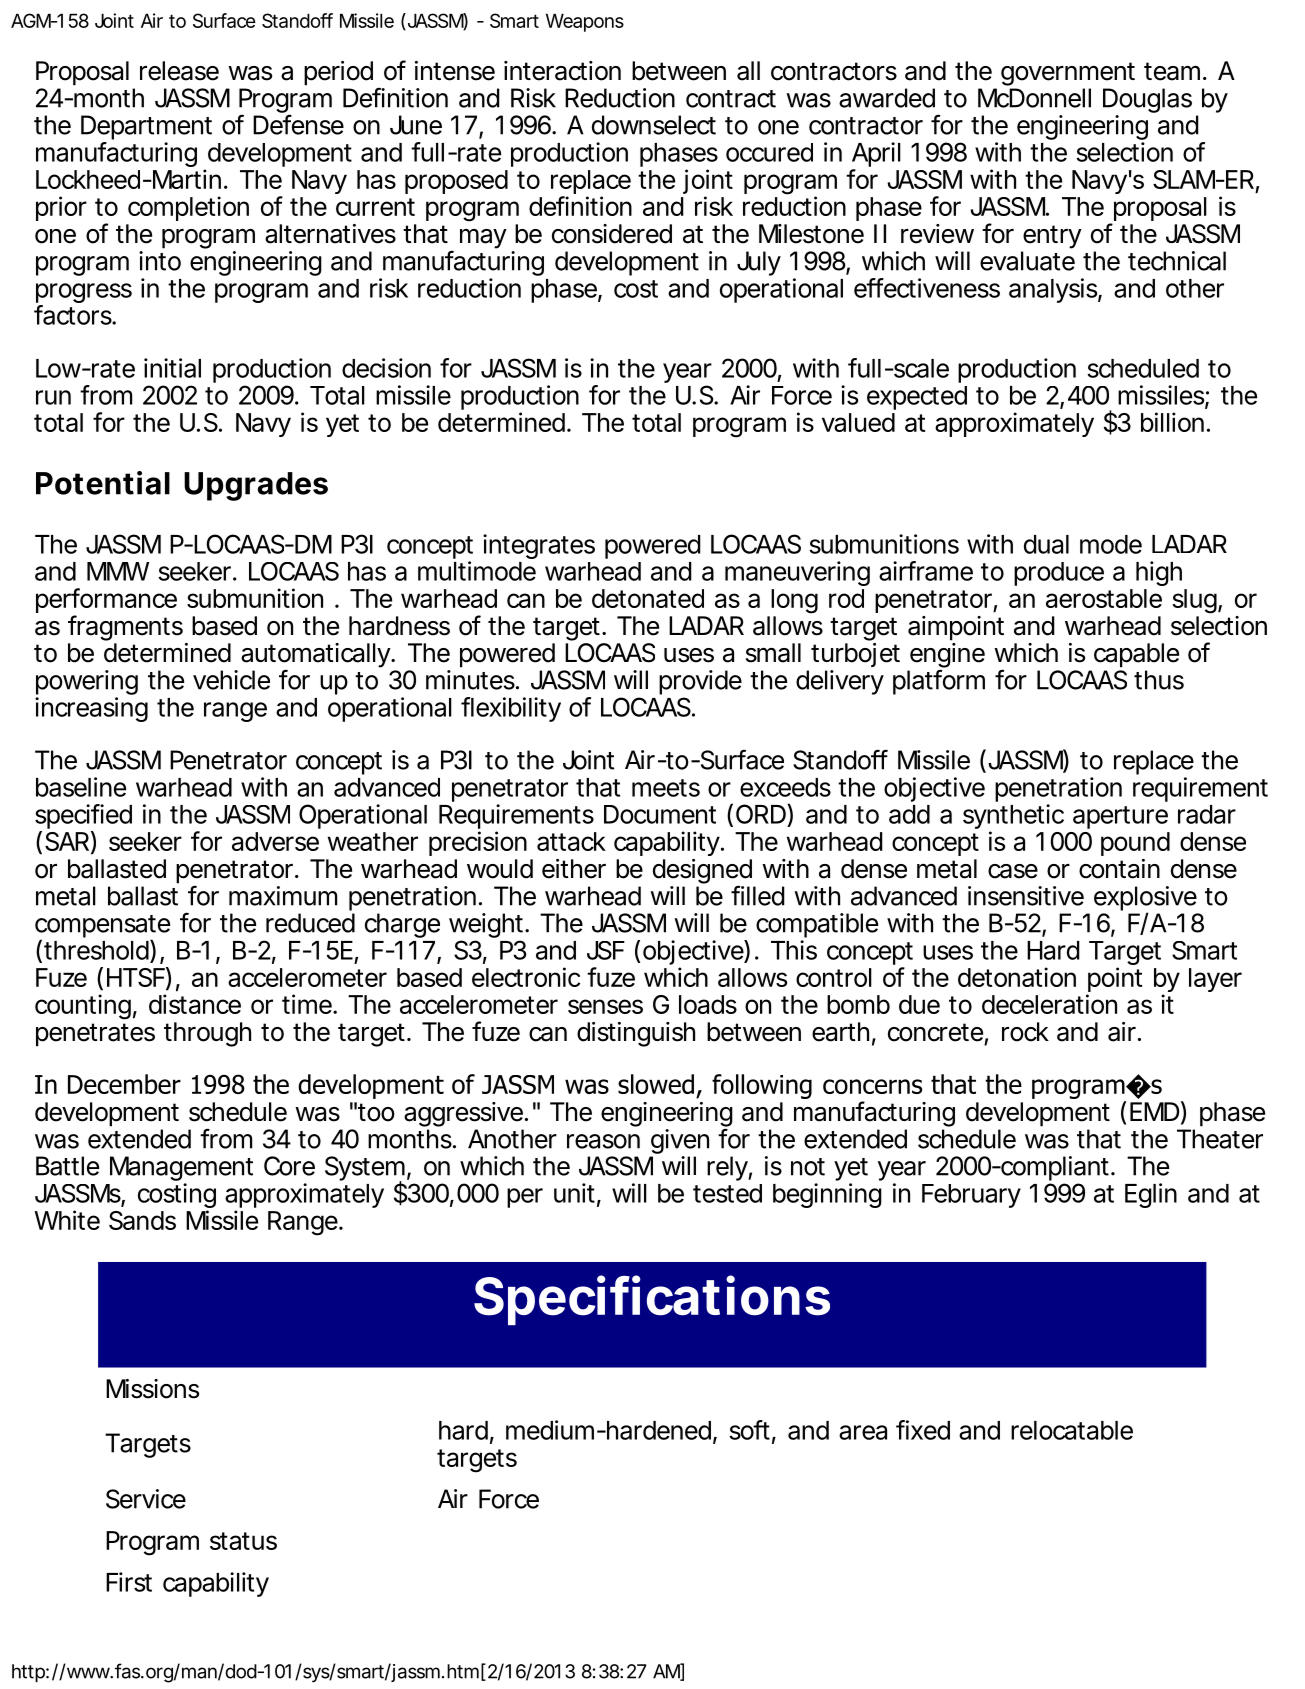 This document has height=1689, width=1305. I want to click on government, so click(1068, 74).
